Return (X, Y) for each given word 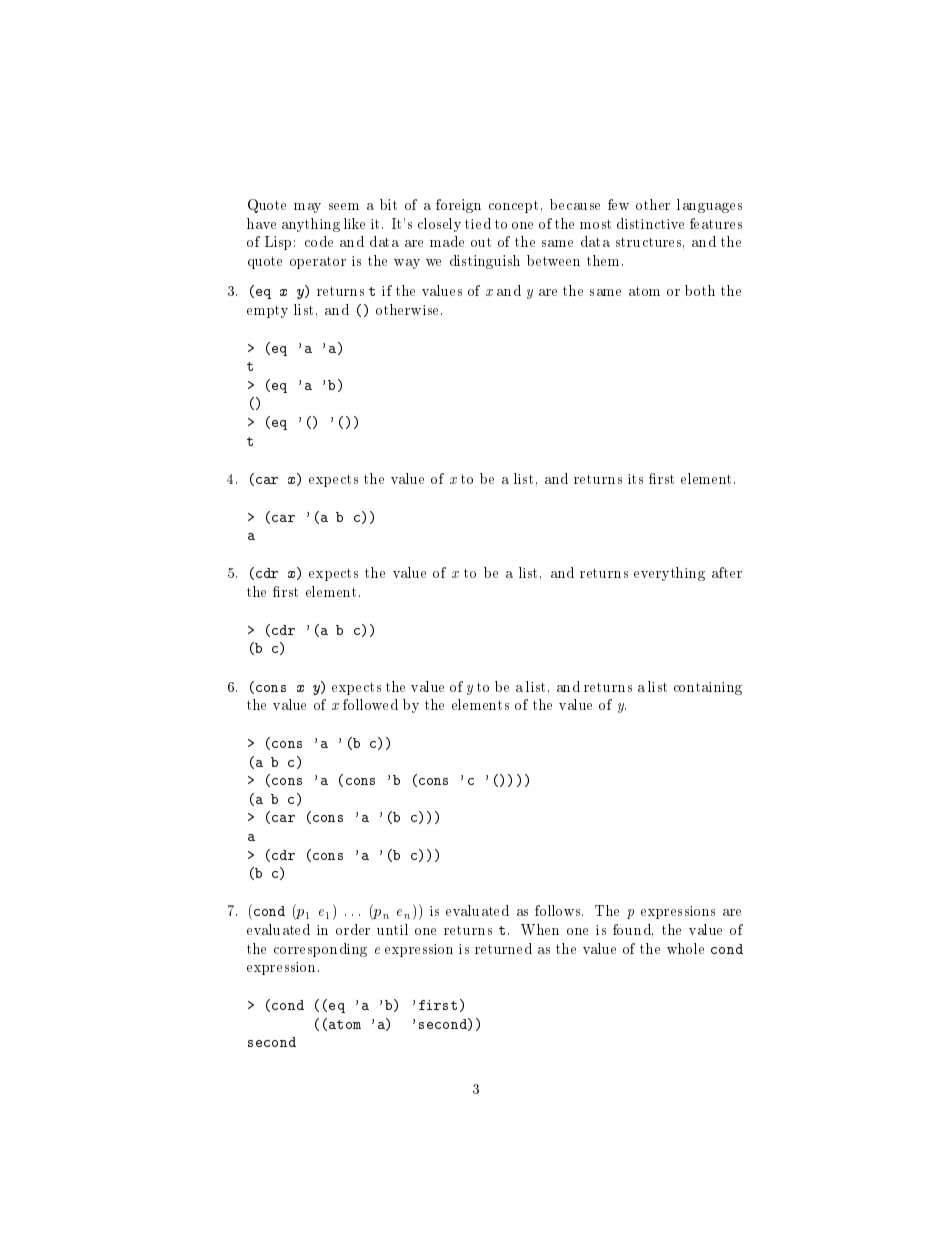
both (700, 290)
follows (559, 910)
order (353, 929)
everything (669, 574)
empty (267, 311)
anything (311, 225)
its (635, 479)
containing (708, 688)
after (727, 572)
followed (370, 704)
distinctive (650, 223)
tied (478, 223)
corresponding (320, 950)
